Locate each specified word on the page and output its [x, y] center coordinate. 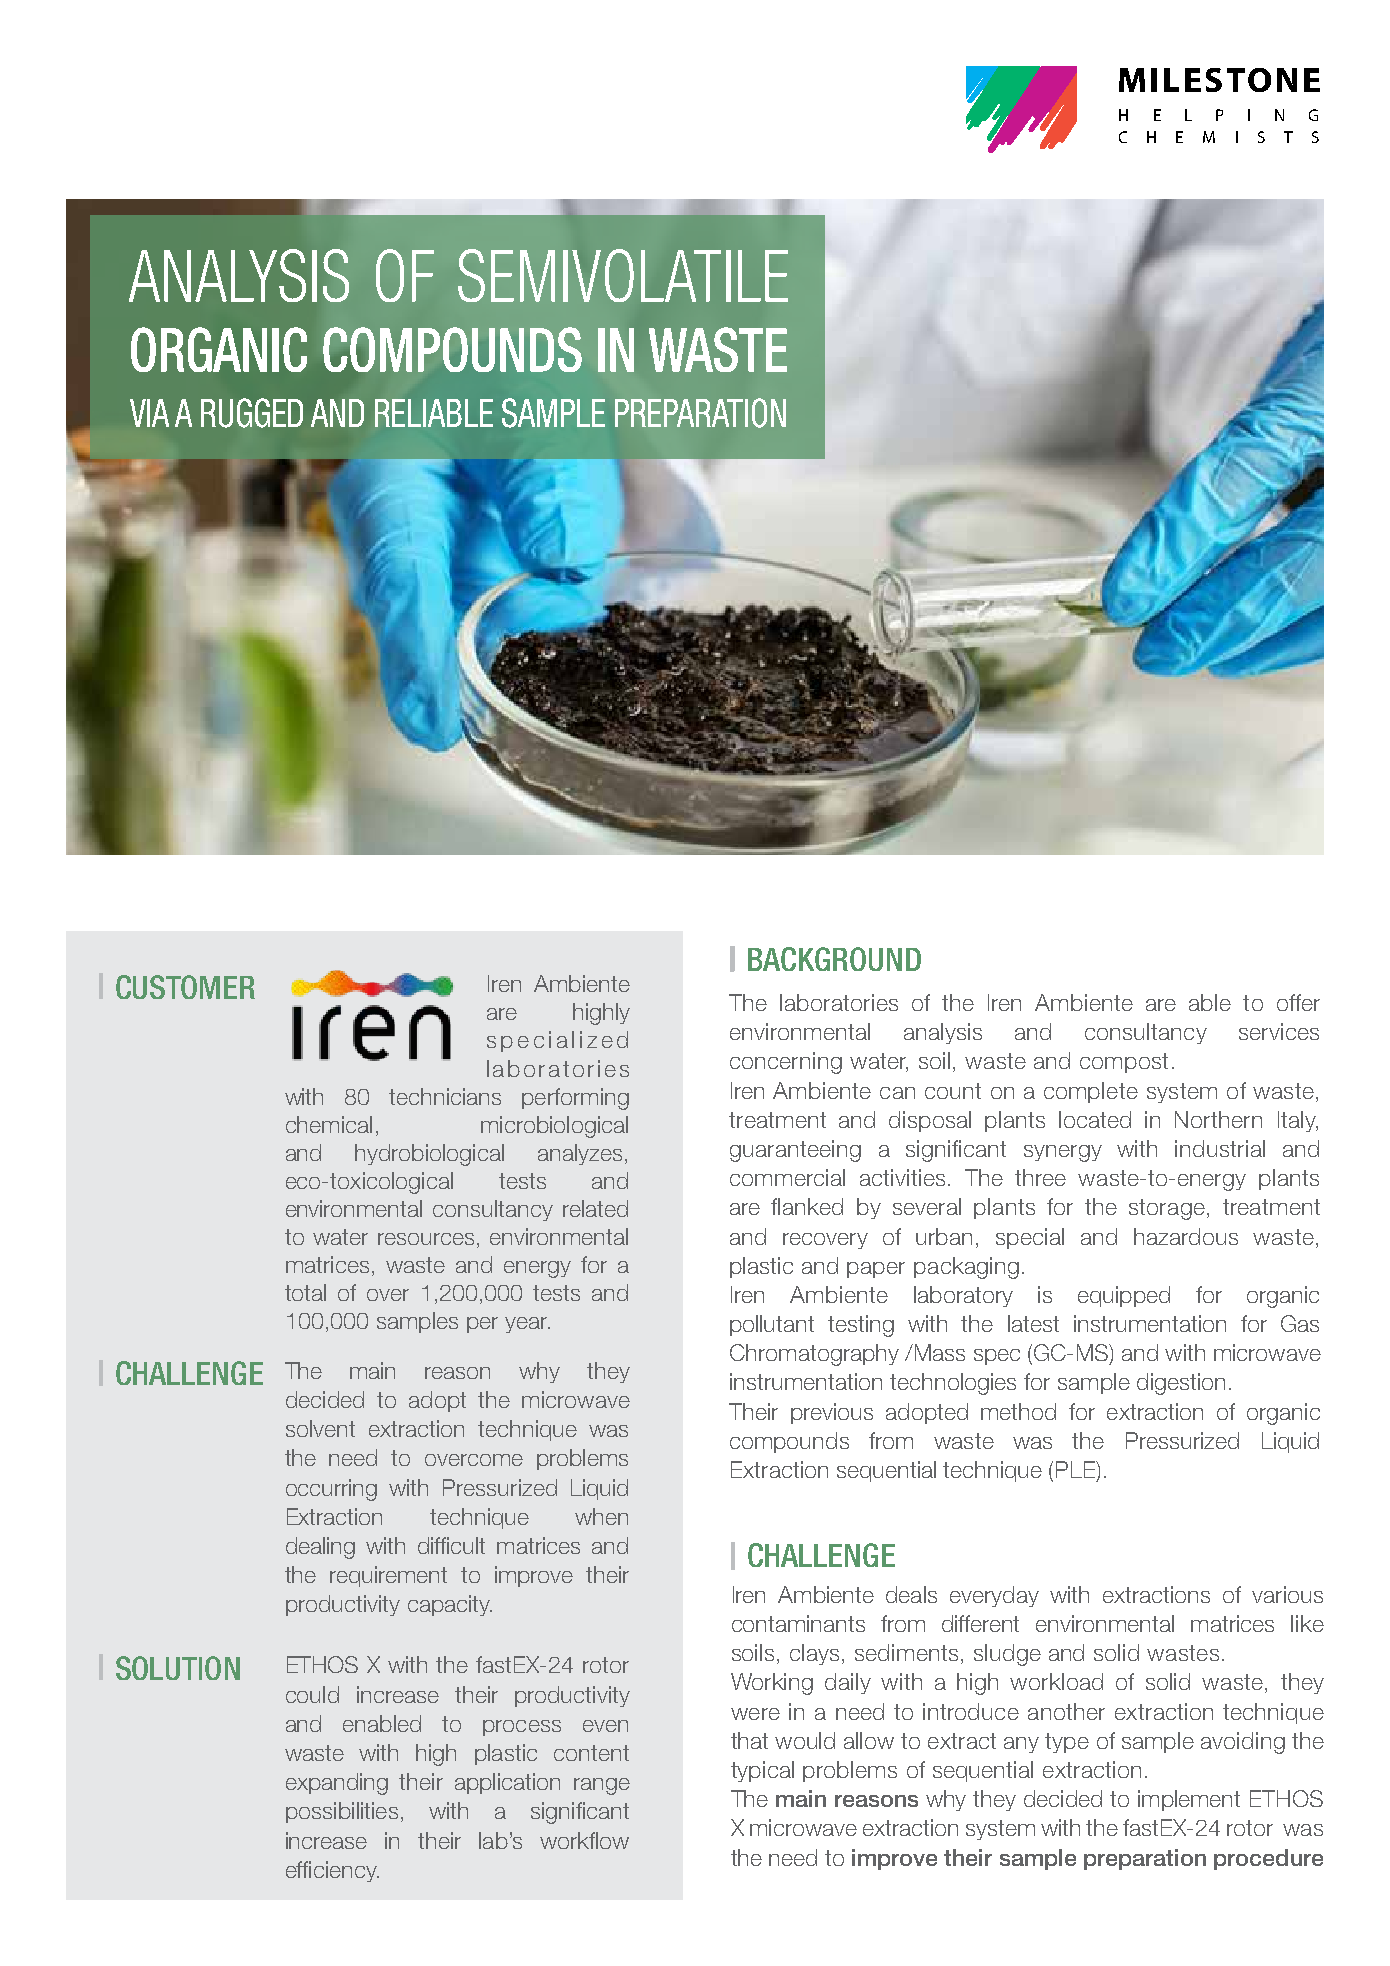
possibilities [342, 1812]
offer [1298, 1002]
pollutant [772, 1325]
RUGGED [252, 413]
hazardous [1186, 1236]
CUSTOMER [185, 987]
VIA [149, 413]
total [305, 1292]
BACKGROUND [834, 959]
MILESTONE [1219, 80]
